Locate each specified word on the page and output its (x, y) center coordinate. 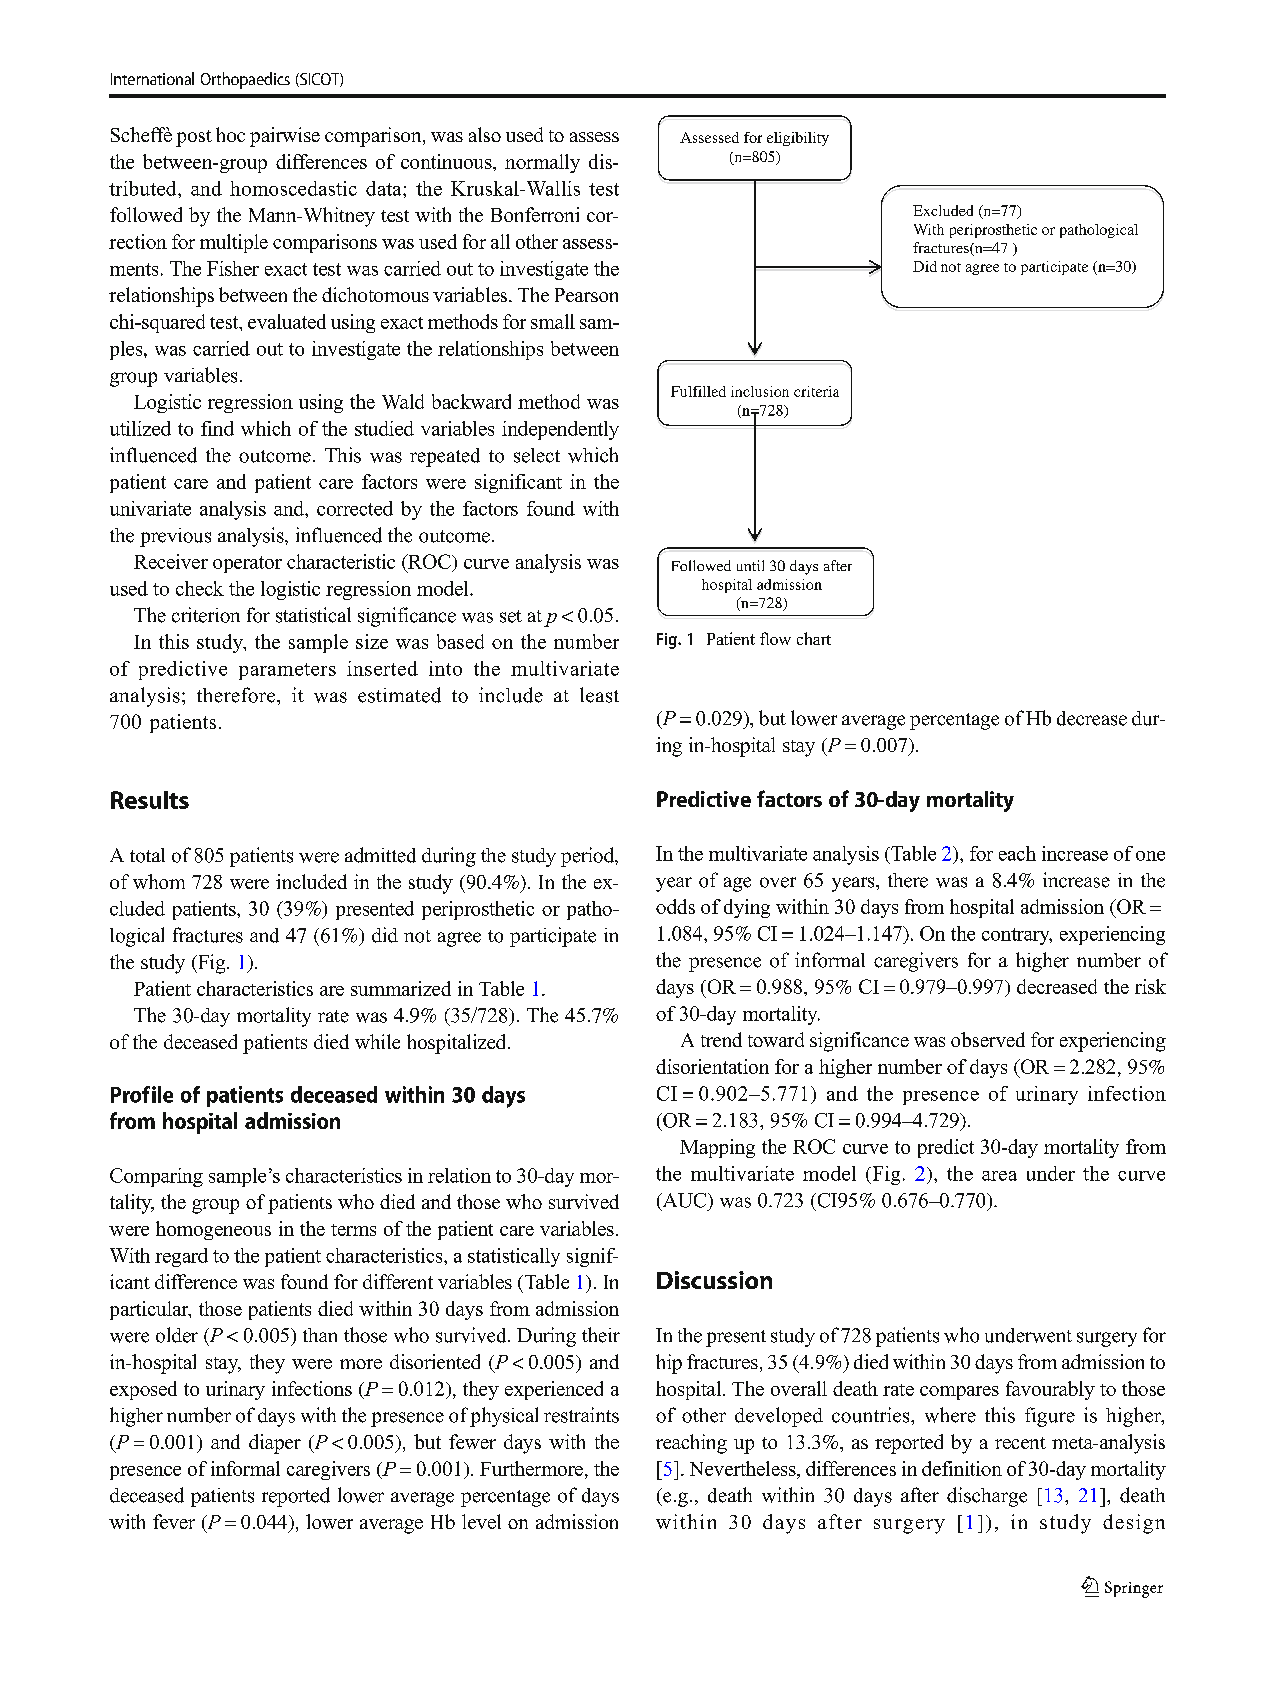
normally (542, 163)
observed (988, 1039)
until (750, 565)
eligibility (798, 139)
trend (721, 1039)
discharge (987, 1497)
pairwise (285, 137)
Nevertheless (744, 1470)
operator (247, 564)
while (377, 1041)
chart (814, 638)
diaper (275, 1444)
